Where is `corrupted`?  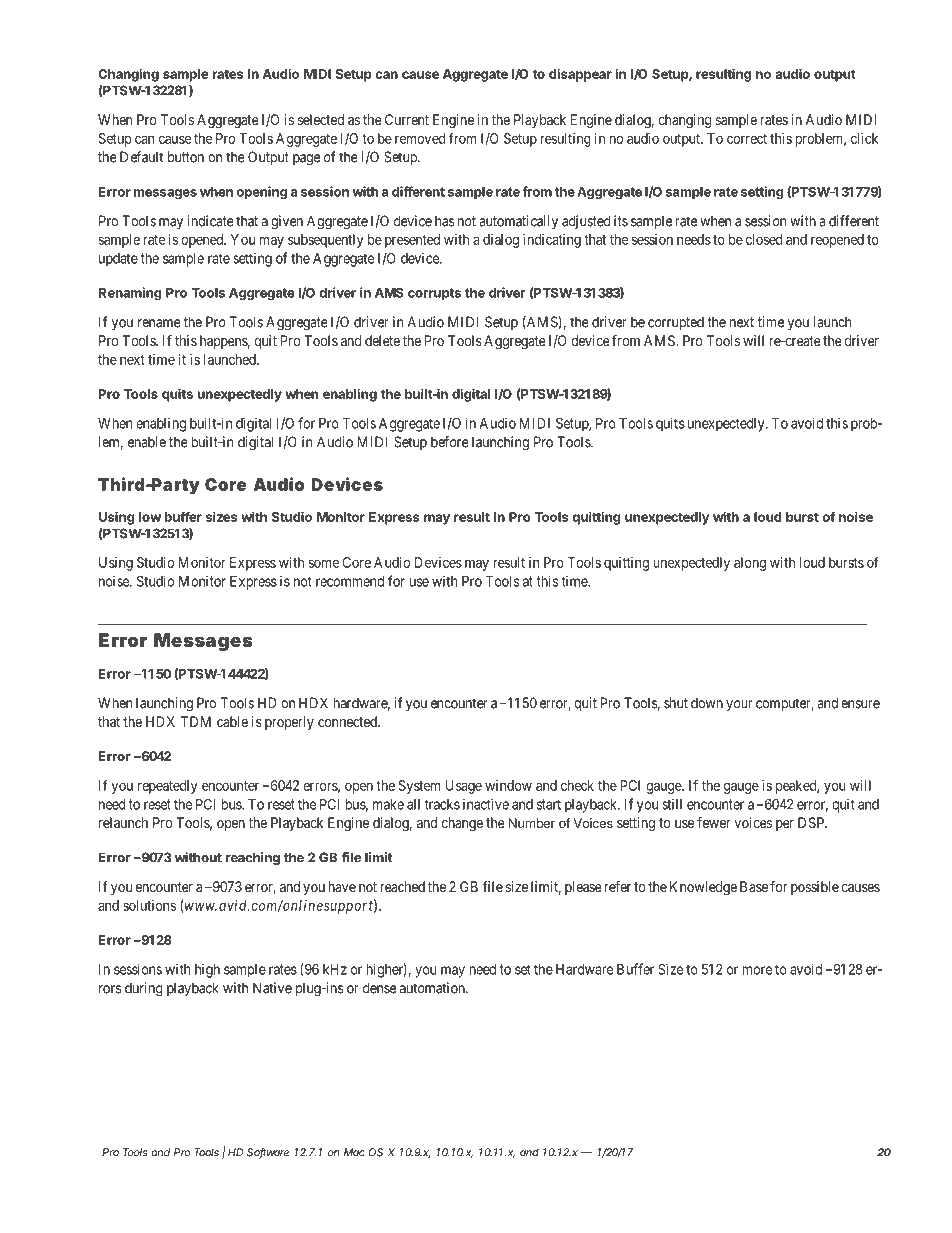 corrupted is located at coordinates (676, 323).
